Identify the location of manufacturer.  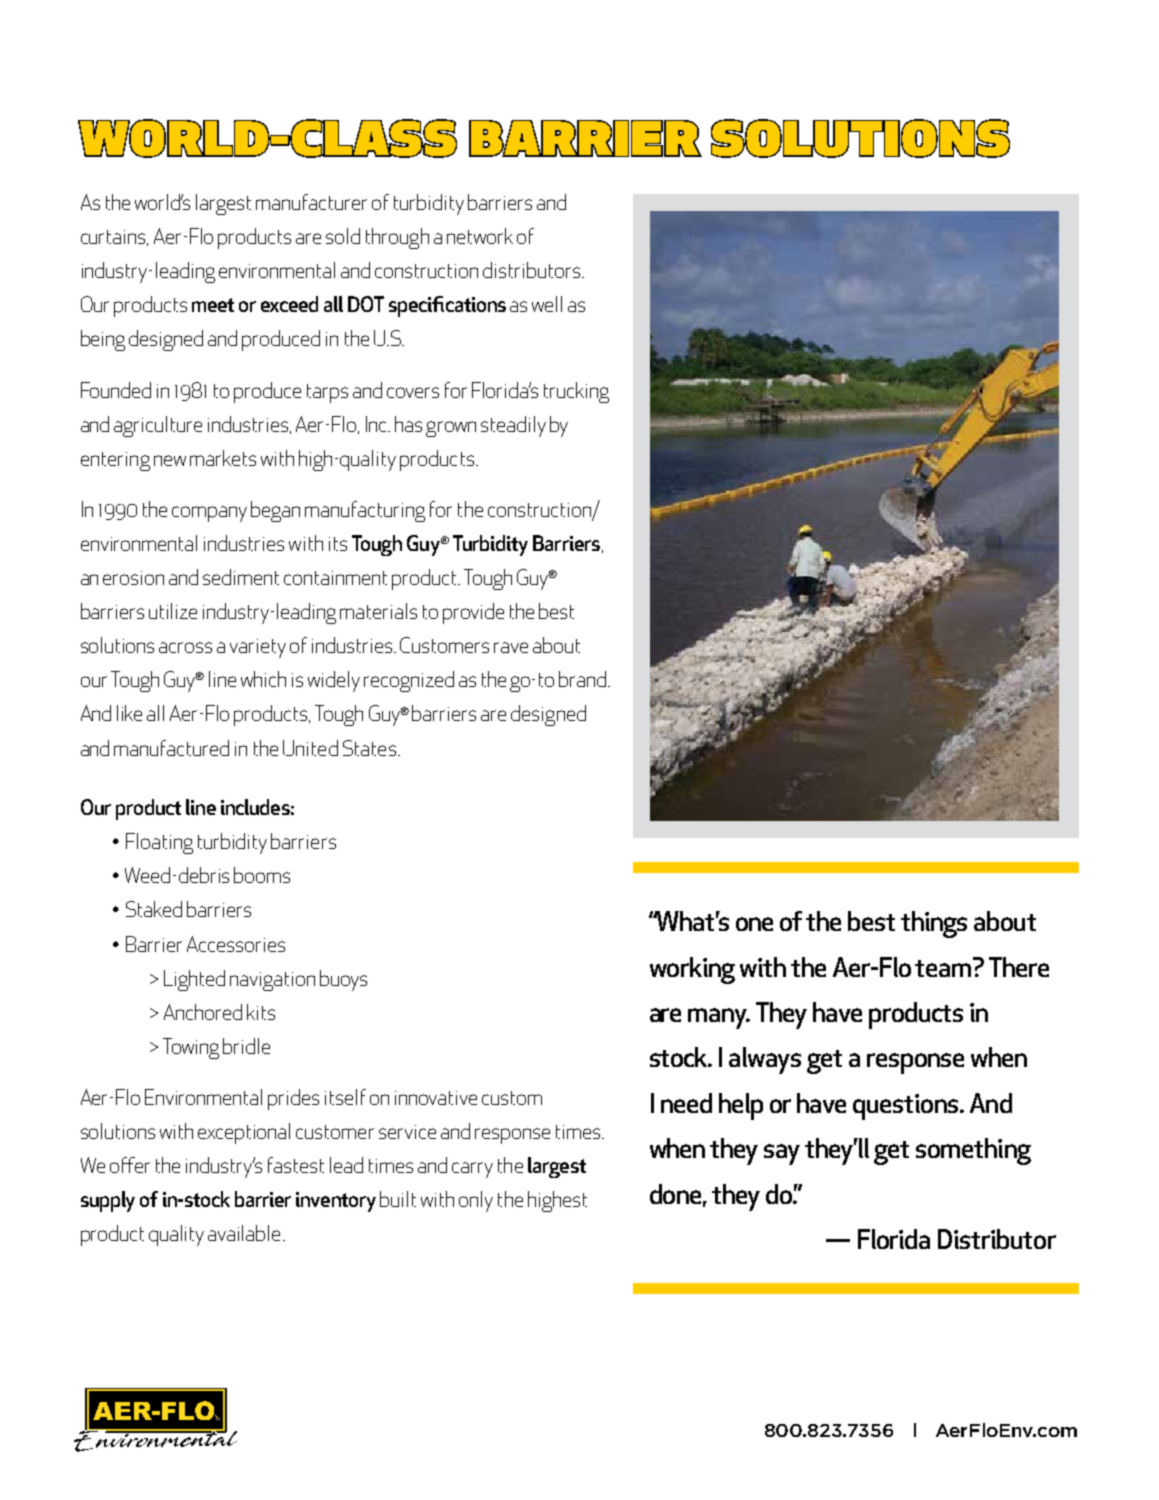
(311, 202).
